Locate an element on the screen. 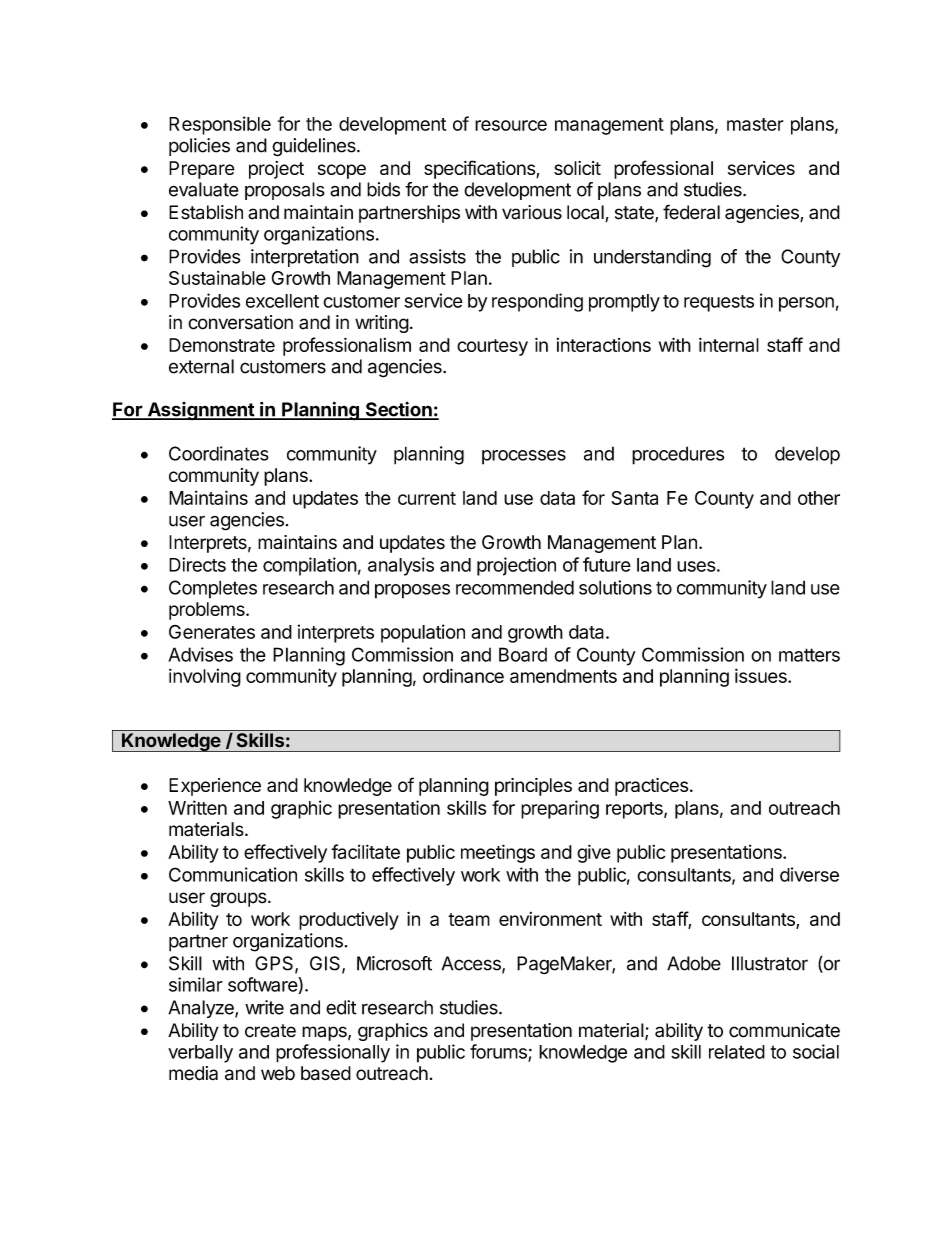  specifications is located at coordinates (480, 169).
